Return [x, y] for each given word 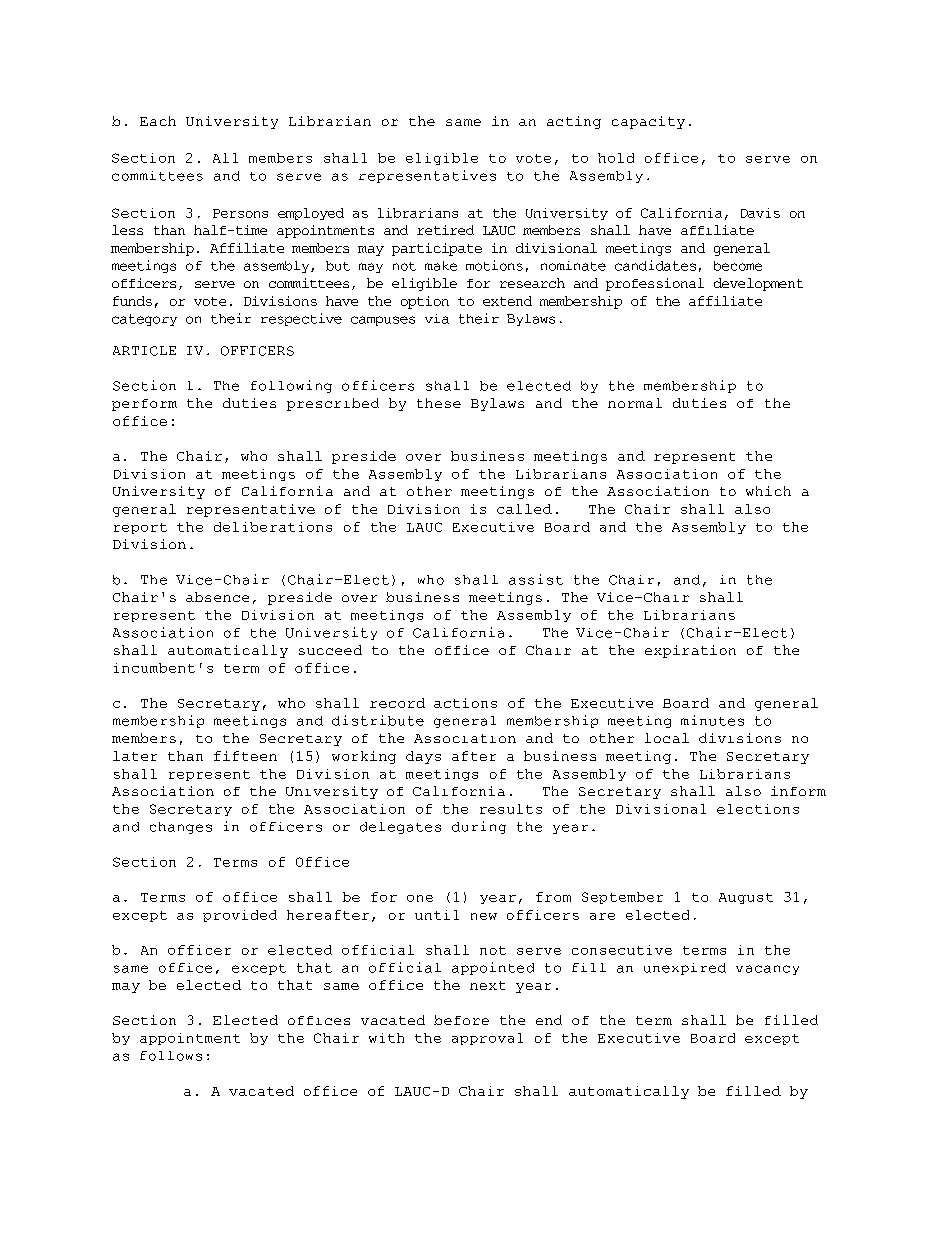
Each [158, 121]
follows [171, 1056]
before [461, 1020]
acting [574, 122]
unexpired [685, 969]
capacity [648, 122]
